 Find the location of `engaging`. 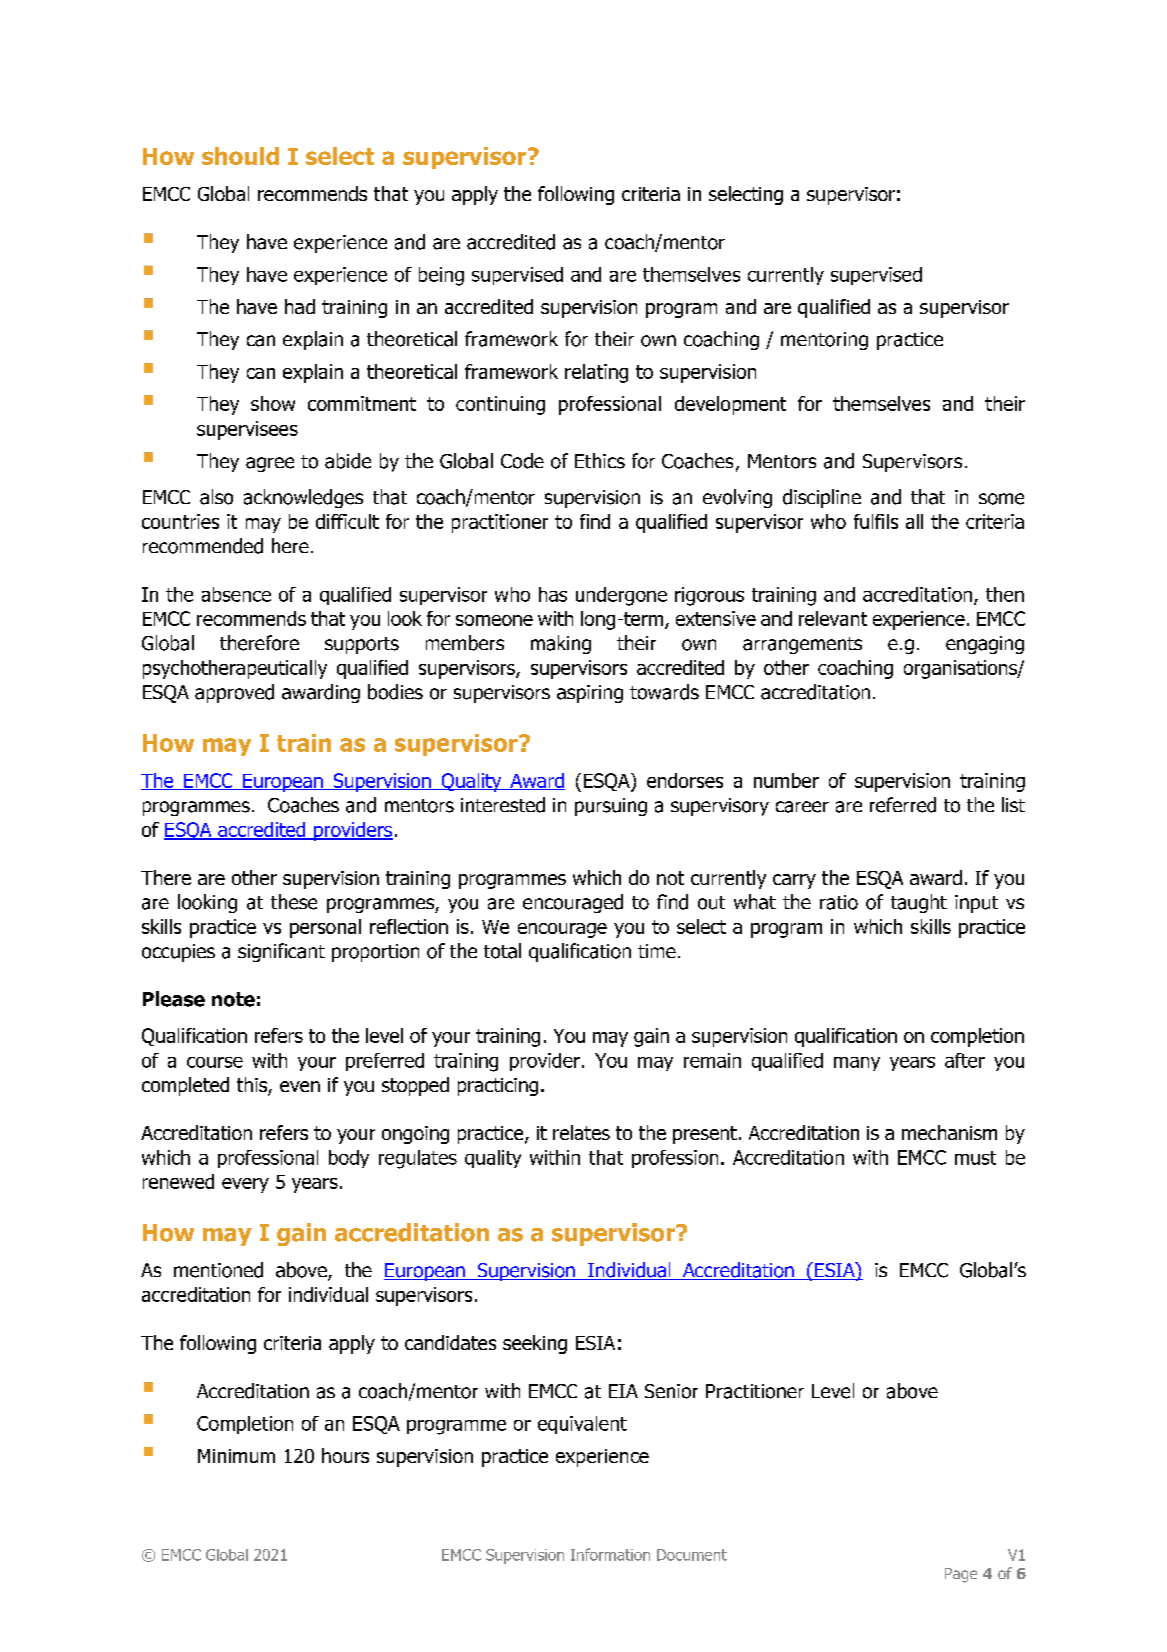

engaging is located at coordinates (985, 645).
